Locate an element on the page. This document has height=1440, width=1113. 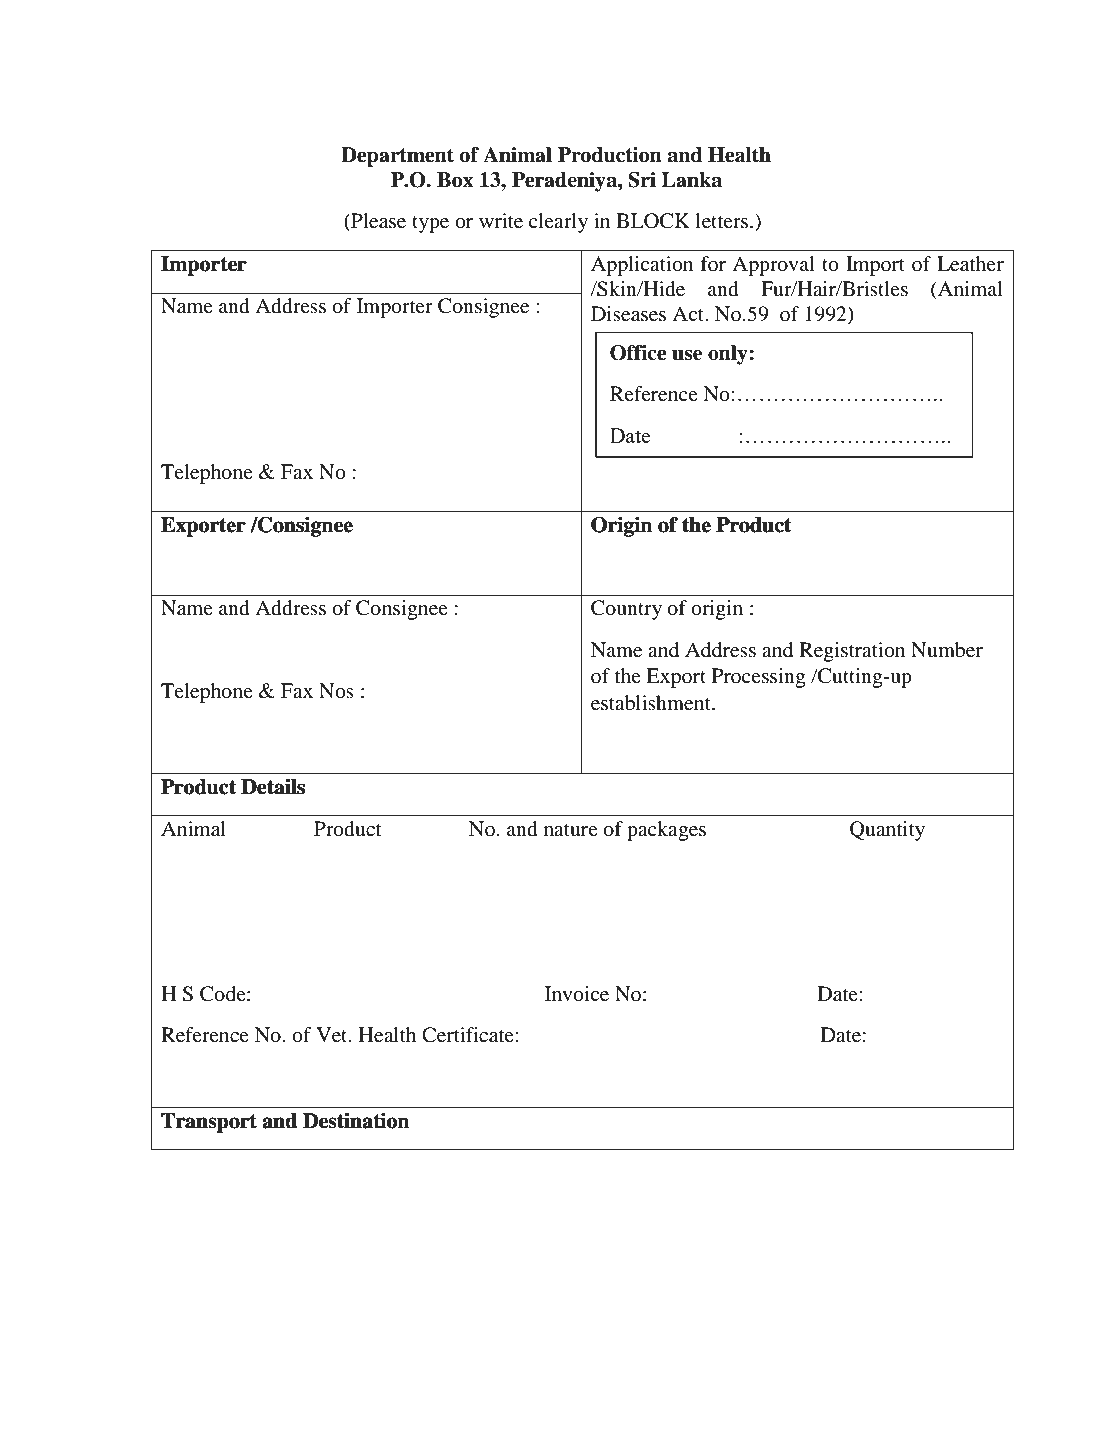
Destination is located at coordinates (356, 1121).
